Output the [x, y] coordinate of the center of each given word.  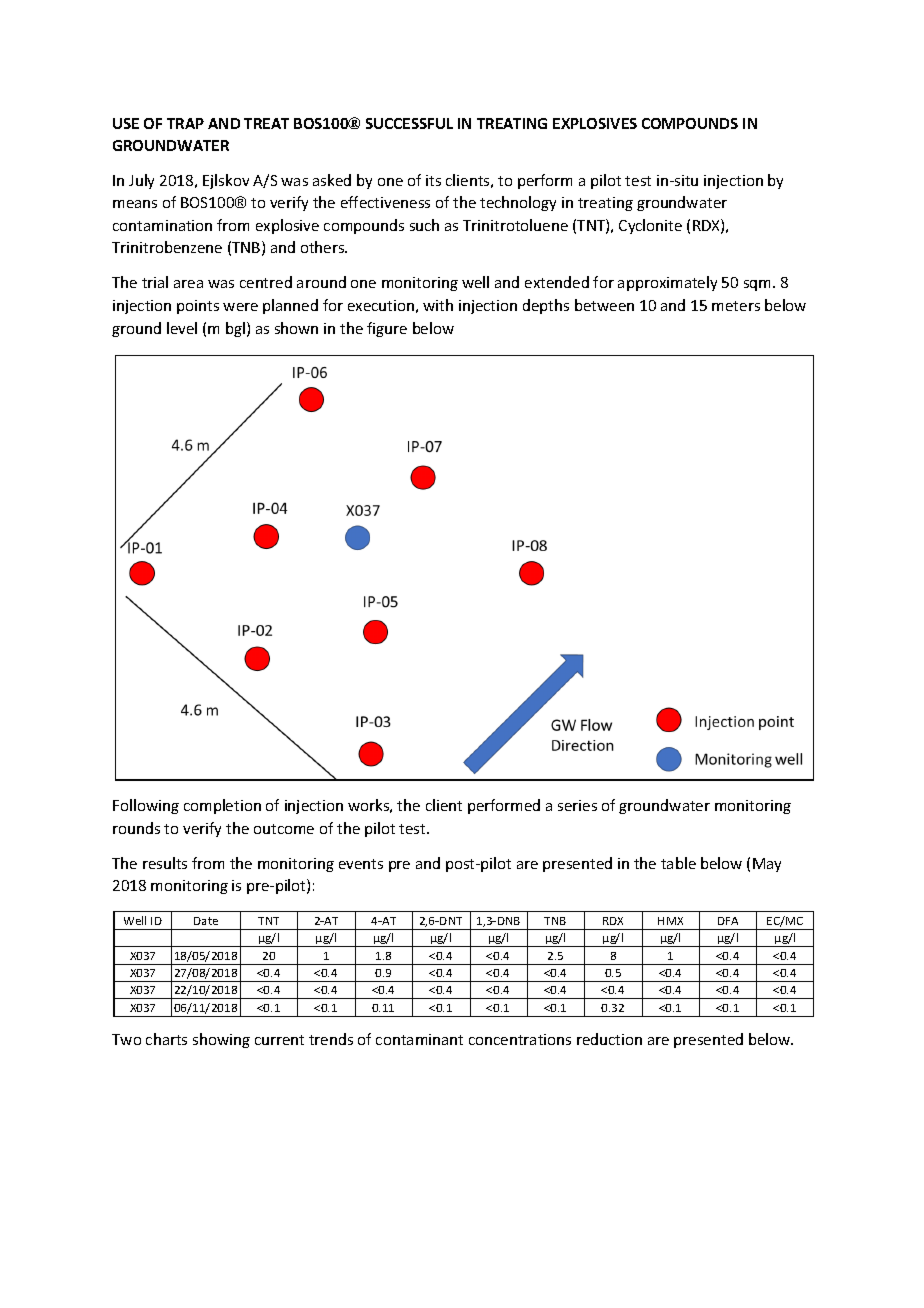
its [433, 180]
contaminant [419, 1039]
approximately [667, 283]
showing [221, 1040]
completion [222, 806]
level [182, 328]
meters [736, 306]
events [361, 864]
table [678, 863]
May [767, 865]
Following [146, 806]
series [577, 805]
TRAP [185, 123]
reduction [609, 1039]
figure [387, 329]
